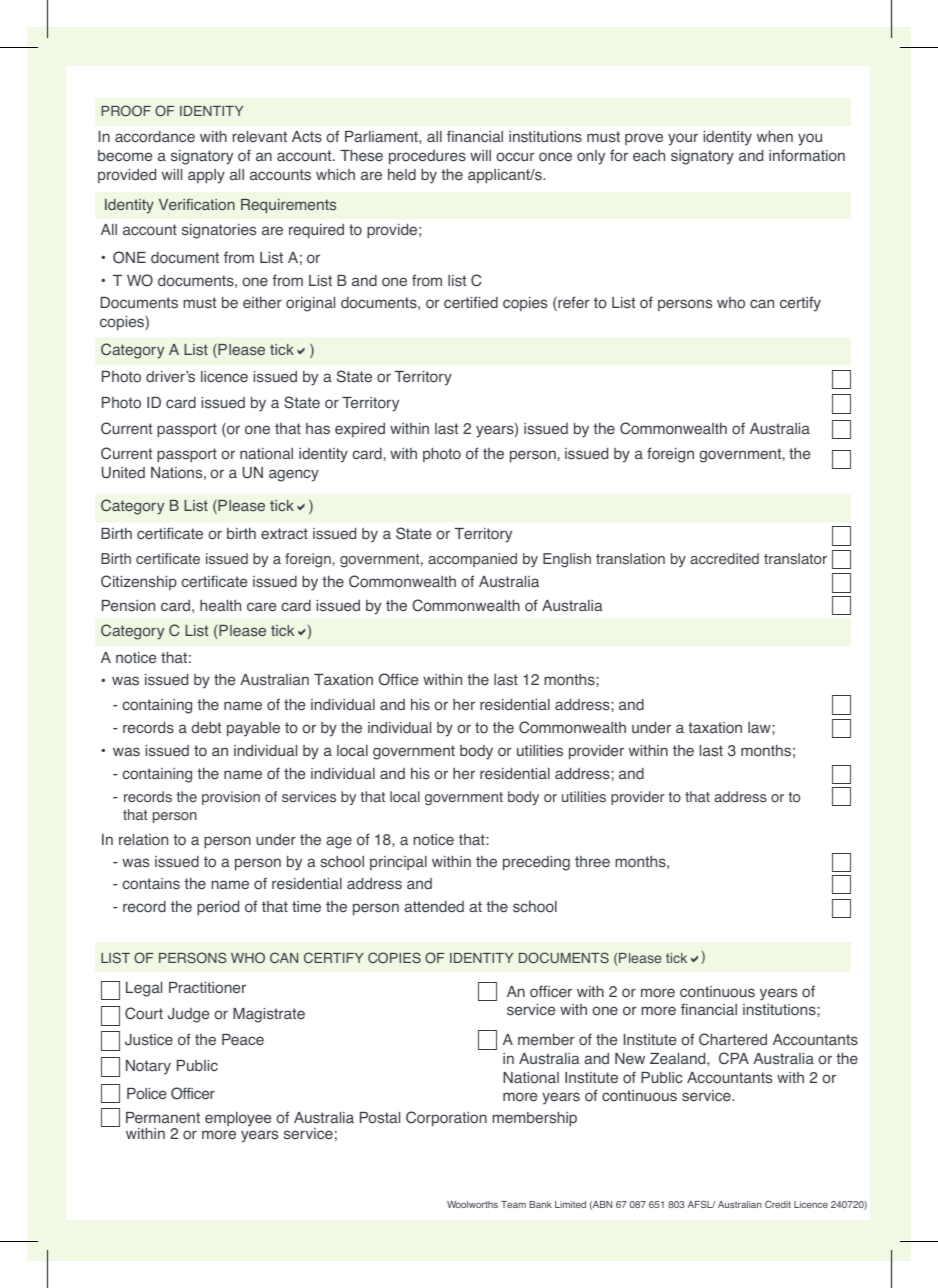 This screenshot has height=1288, width=938. What do you see at coordinates (206, 176) in the screenshot?
I see `apply` at bounding box center [206, 176].
